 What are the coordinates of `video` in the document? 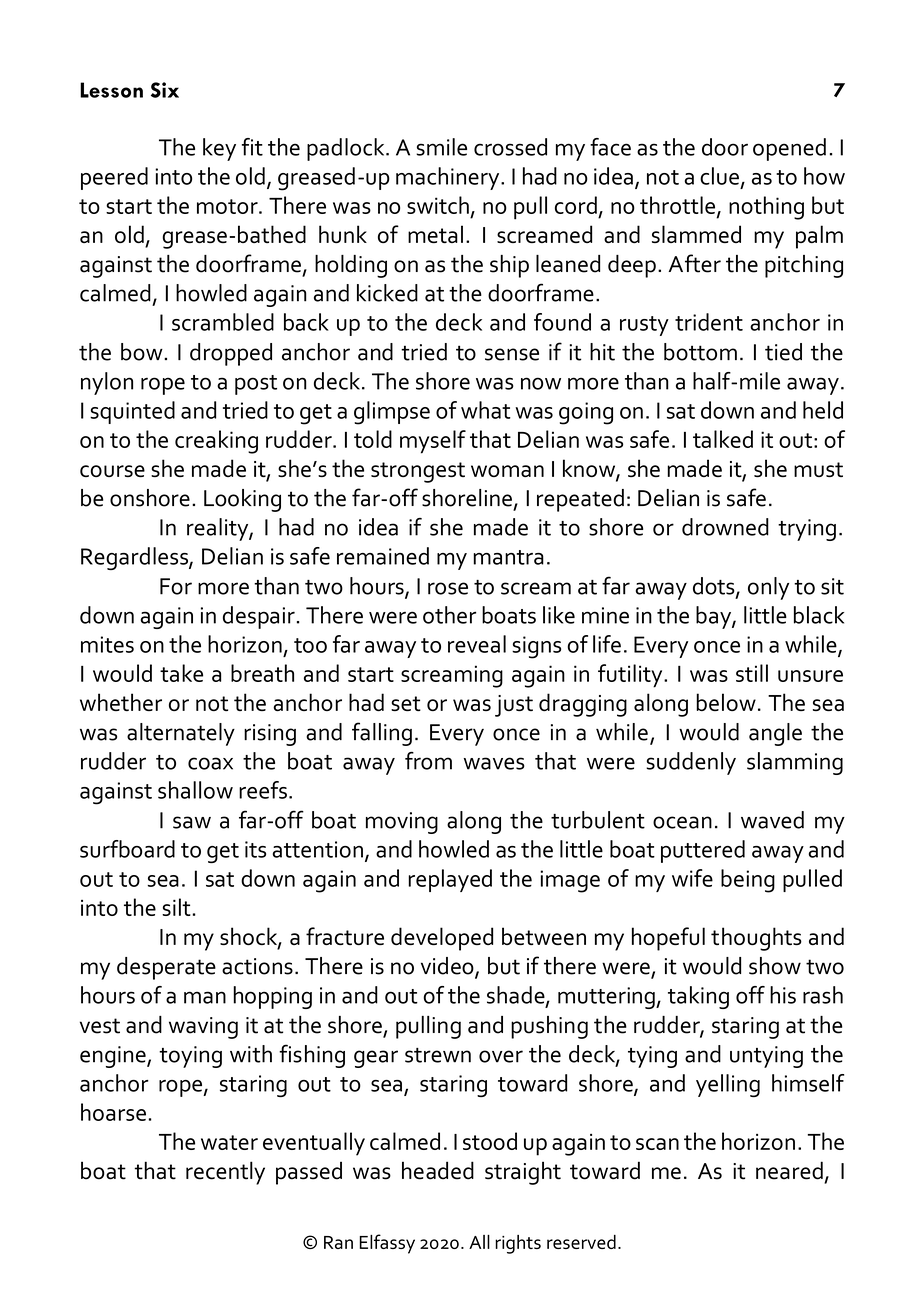 It's located at (448, 967).
